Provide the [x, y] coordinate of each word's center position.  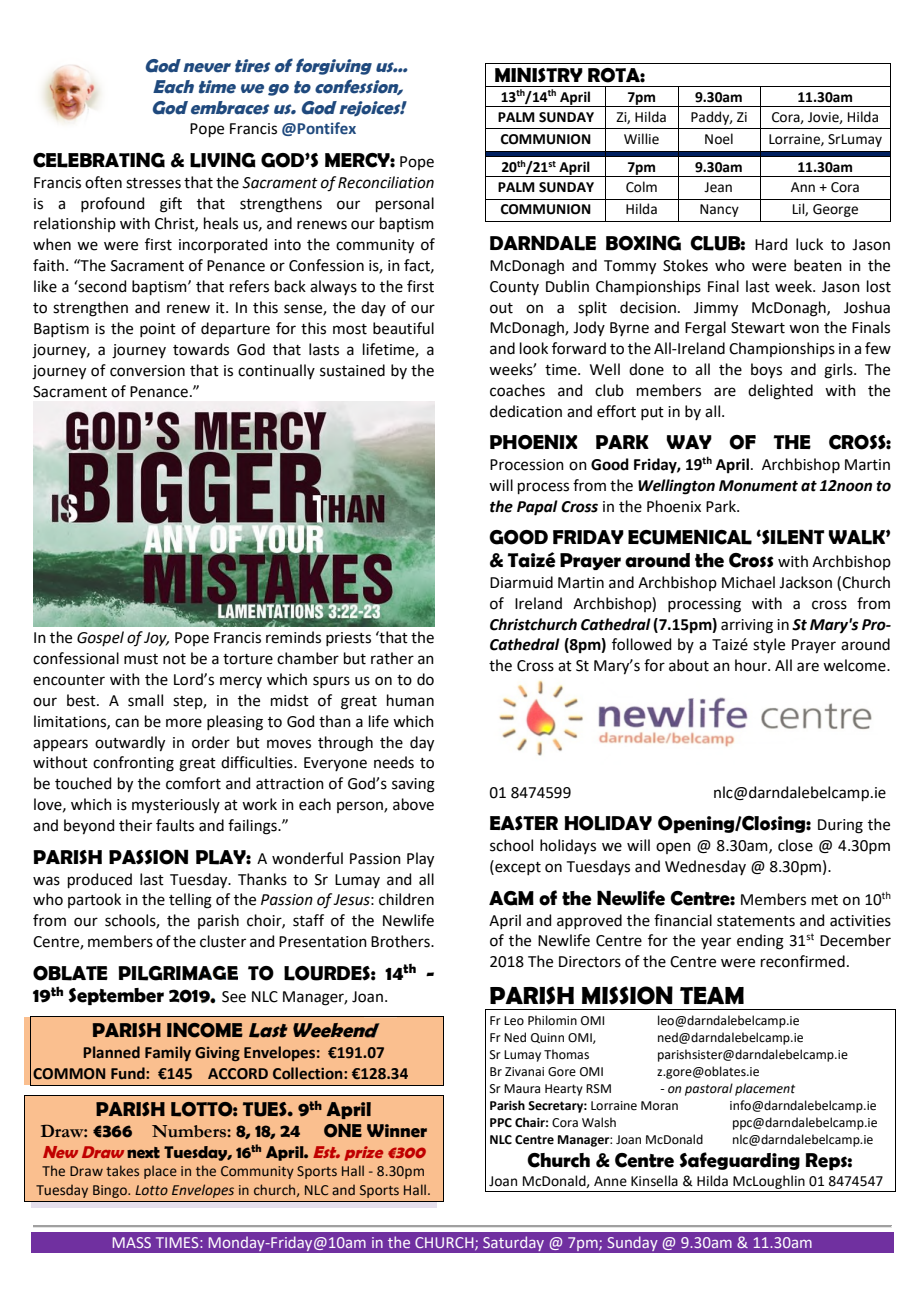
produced [100, 880]
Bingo [111, 1191]
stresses [153, 183]
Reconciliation [386, 182]
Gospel [100, 638]
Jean [718, 187]
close [795, 845]
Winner [397, 1131]
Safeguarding [739, 1161]
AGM [511, 898]
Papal [537, 508]
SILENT [792, 537]
